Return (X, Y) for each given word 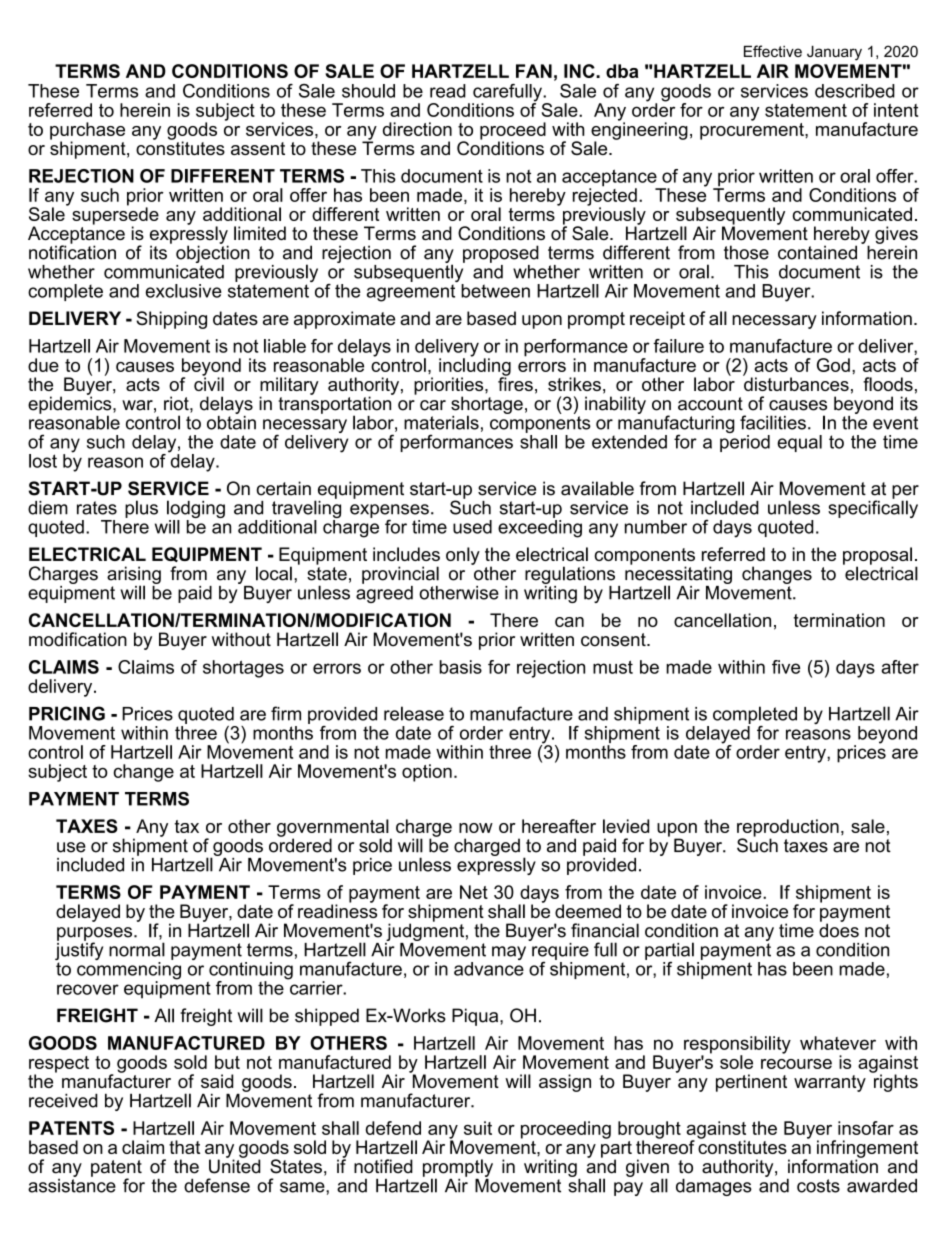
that (184, 1147)
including (475, 367)
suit (478, 1128)
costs (818, 1186)
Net (474, 892)
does (839, 929)
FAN (534, 71)
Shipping (171, 320)
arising (134, 576)
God (833, 365)
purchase (87, 132)
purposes (96, 935)
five (786, 667)
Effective (773, 51)
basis (460, 667)
